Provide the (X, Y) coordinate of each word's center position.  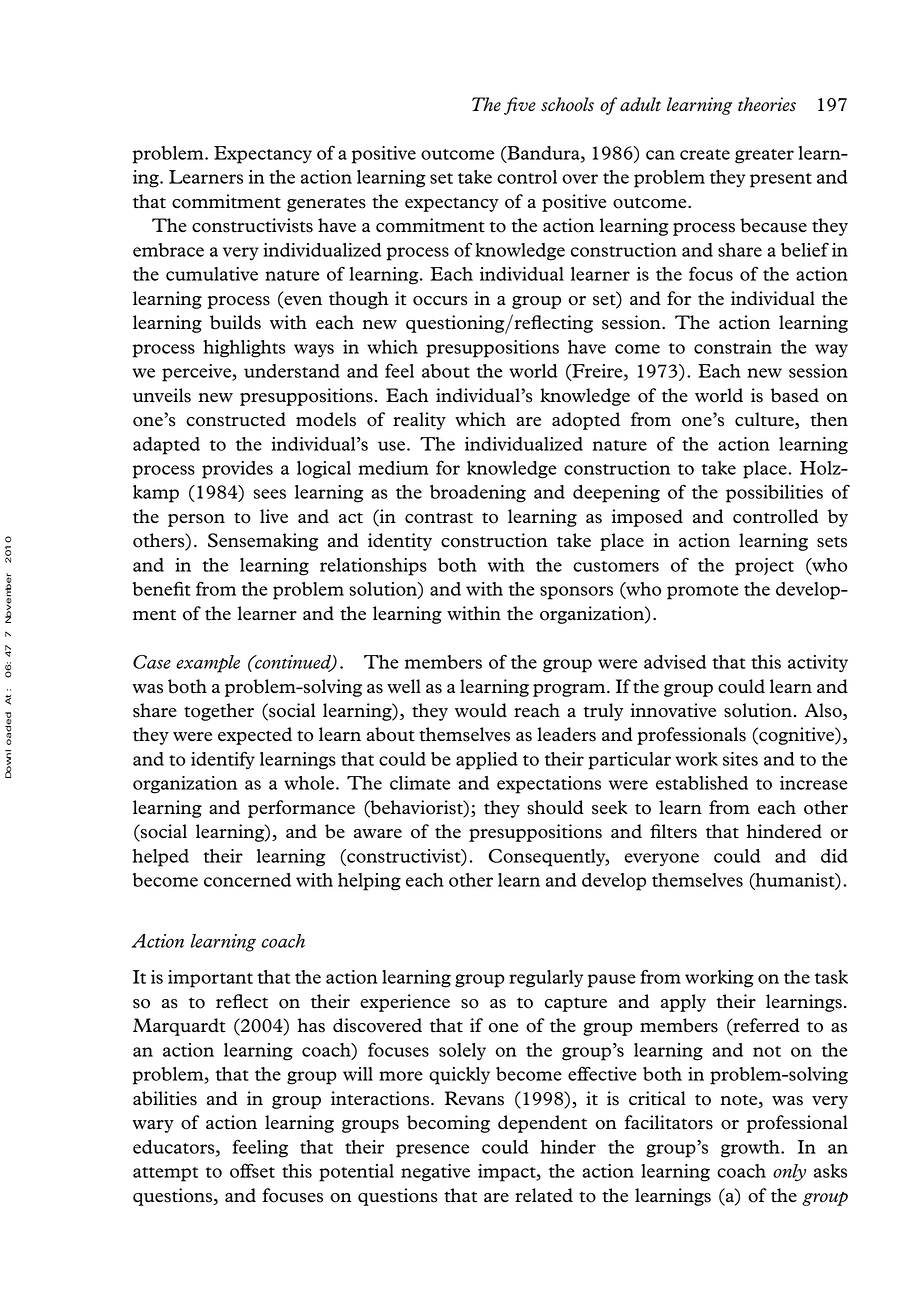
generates (326, 204)
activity (818, 664)
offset (252, 1170)
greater (764, 156)
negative (435, 1173)
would (481, 710)
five (520, 106)
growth (751, 1149)
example (208, 664)
